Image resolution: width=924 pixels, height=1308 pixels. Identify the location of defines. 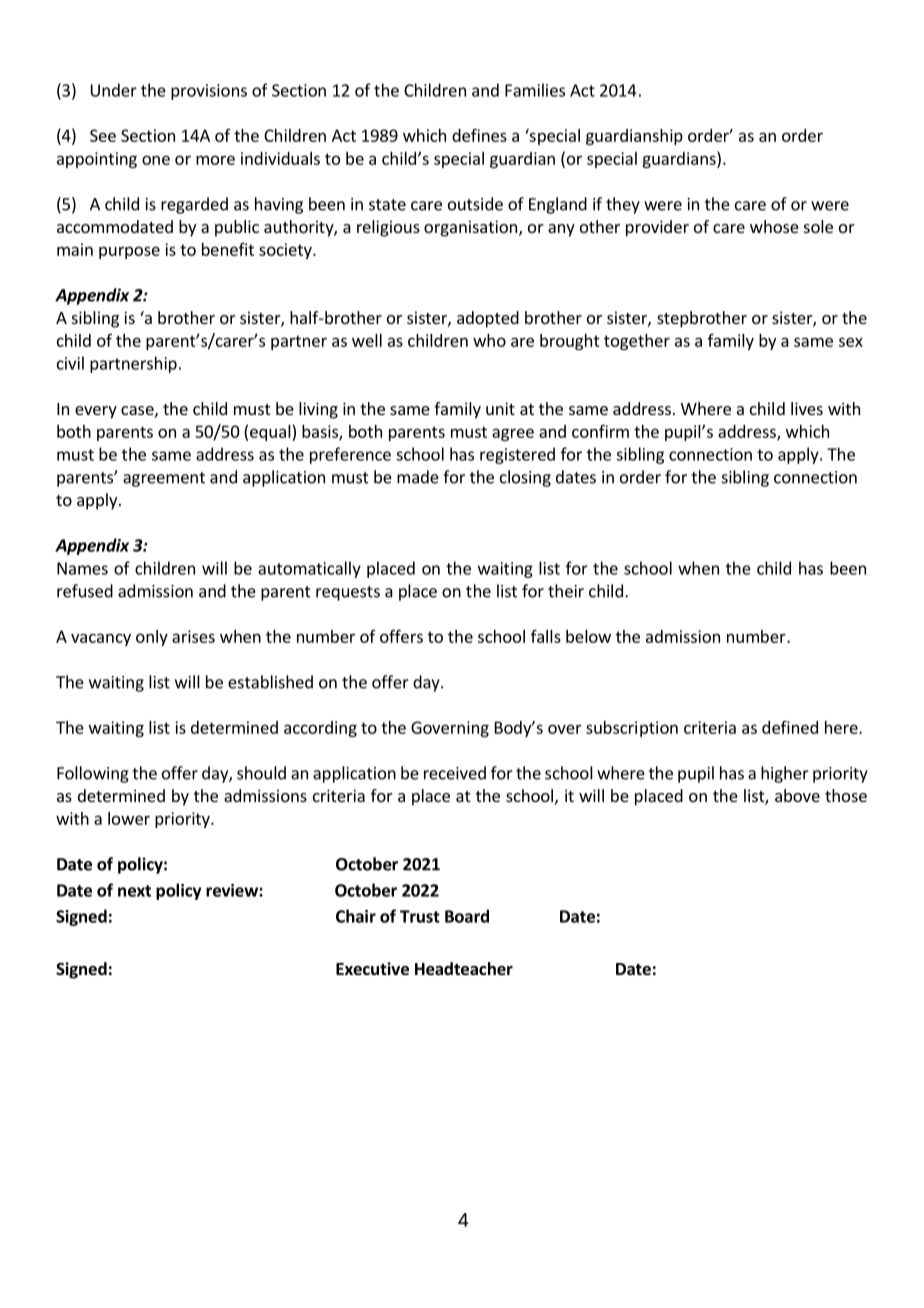
(479, 135).
